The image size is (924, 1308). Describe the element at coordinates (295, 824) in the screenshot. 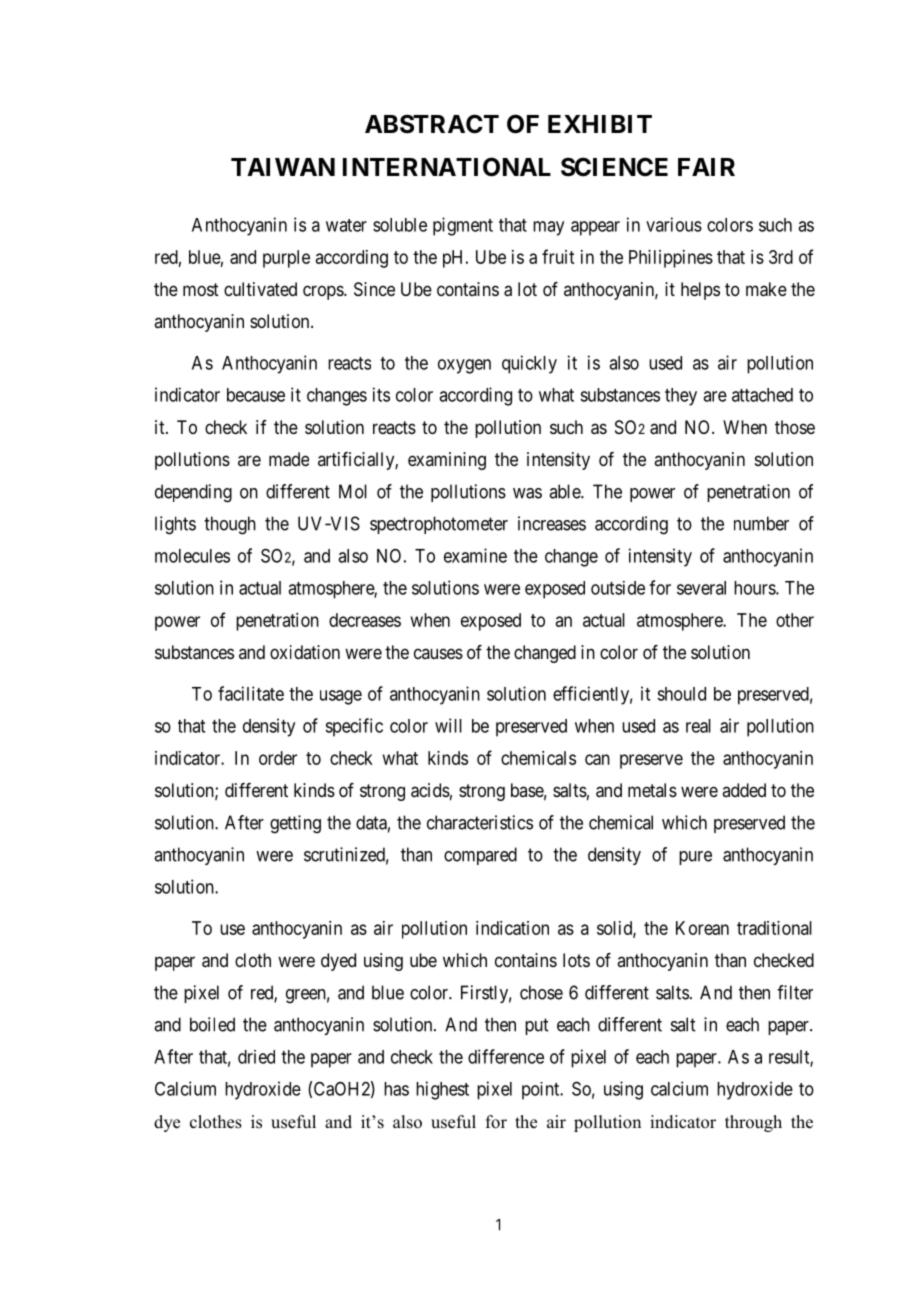

I see `getting` at that location.
